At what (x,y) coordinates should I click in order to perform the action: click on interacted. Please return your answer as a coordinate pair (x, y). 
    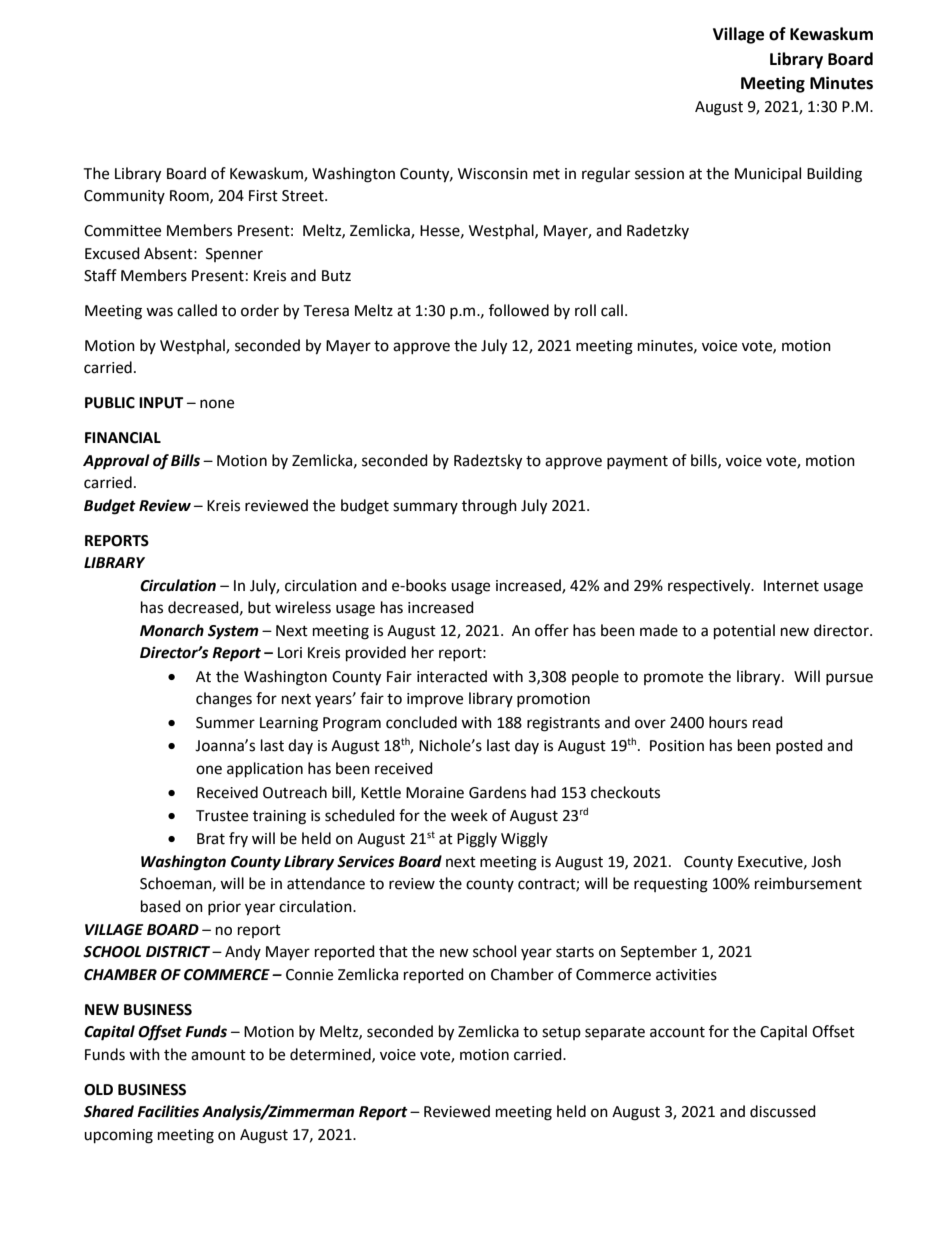
    Looking at the image, I should click on (452, 676).
